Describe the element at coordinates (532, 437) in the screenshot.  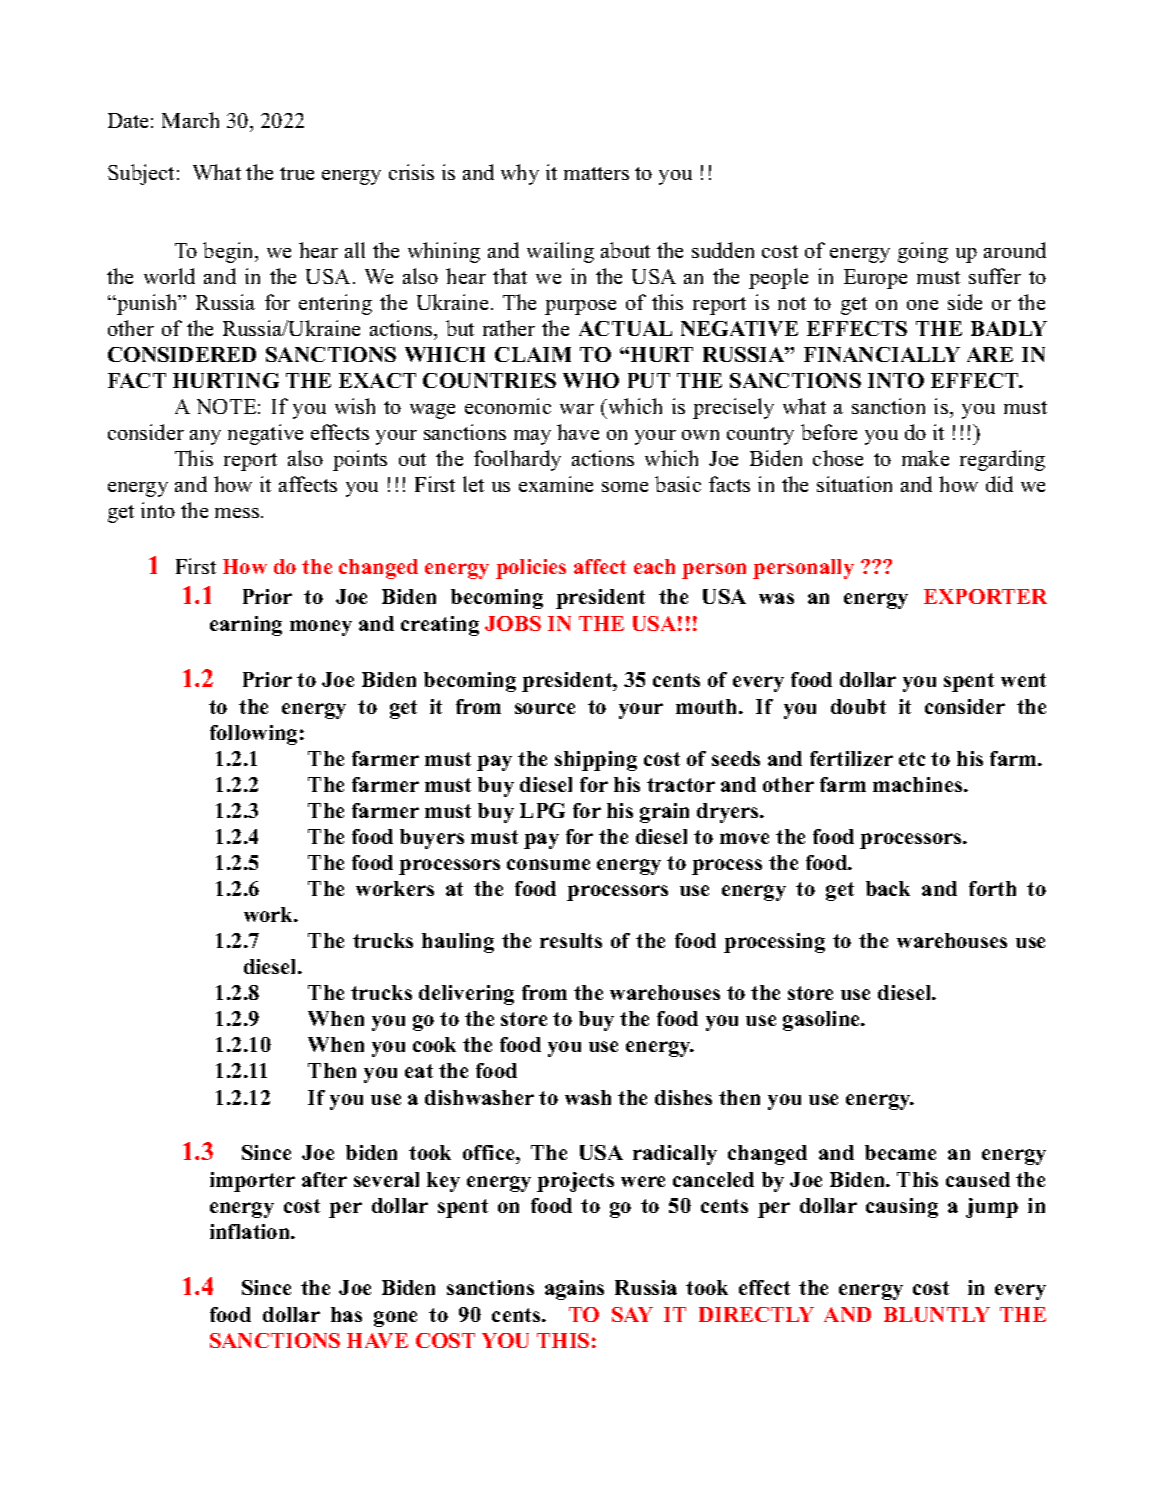
I see `may` at that location.
